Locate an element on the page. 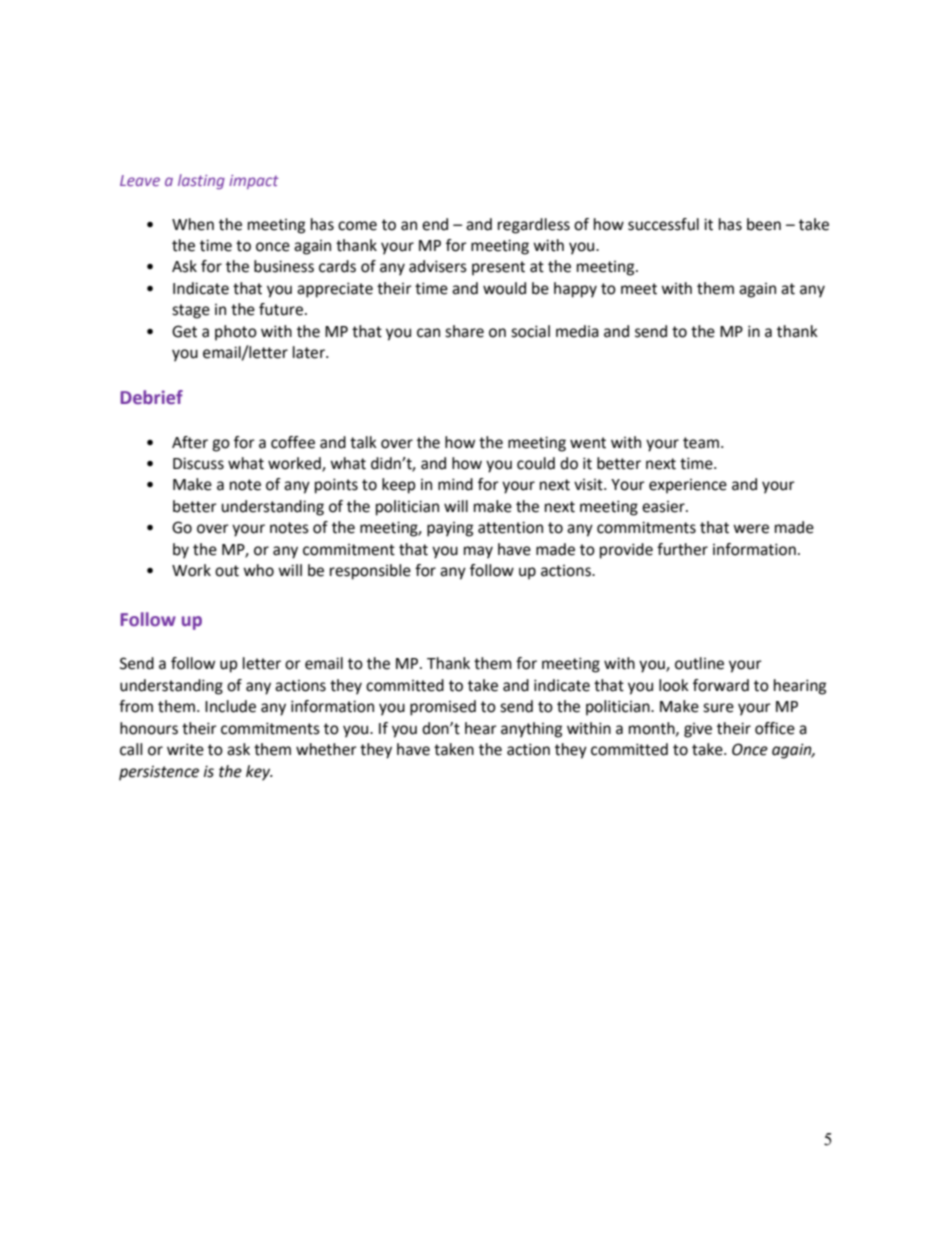 The width and height of the document is (952, 1233). who is located at coordinates (258, 570).
